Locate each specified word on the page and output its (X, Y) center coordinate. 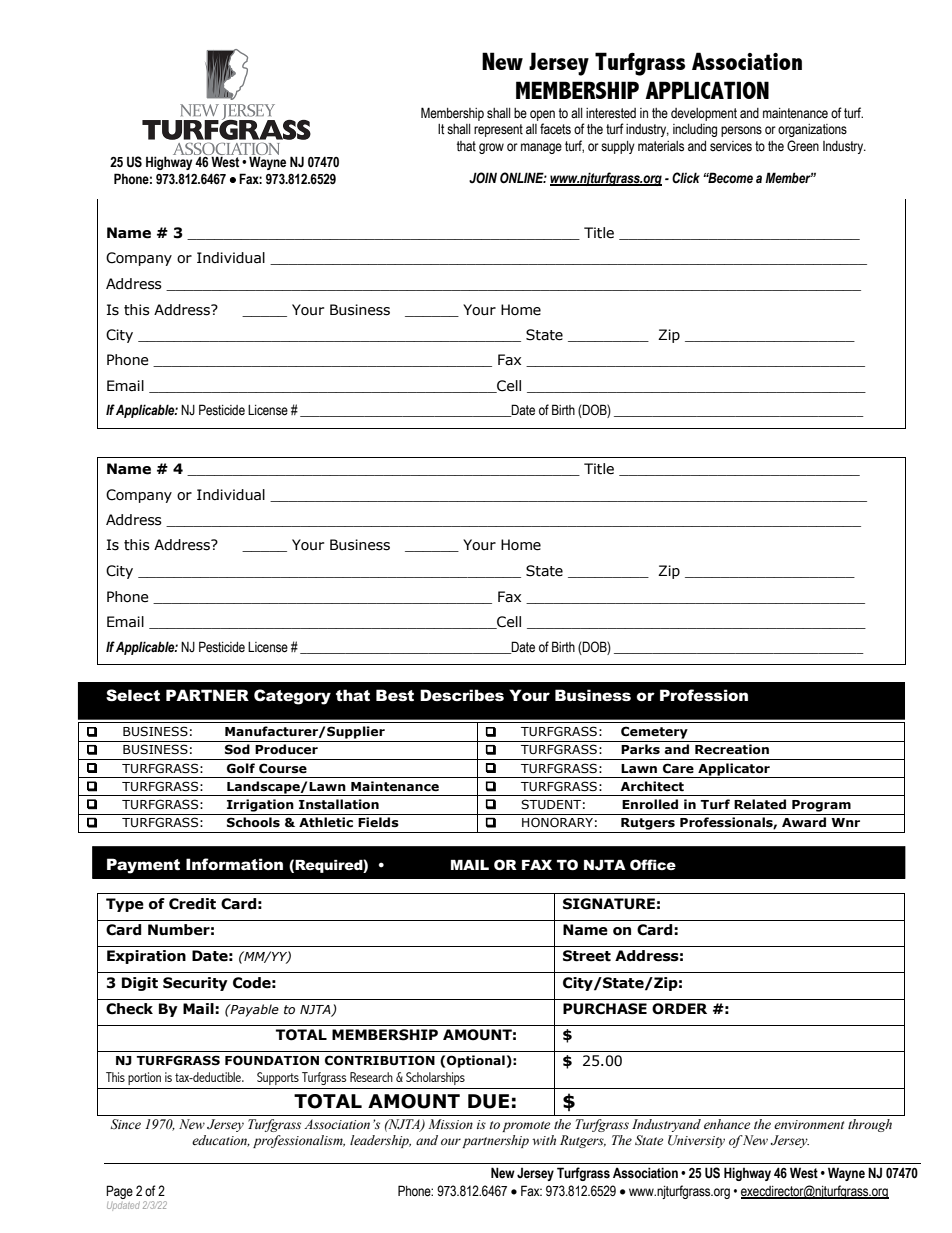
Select (133, 695)
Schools (253, 822)
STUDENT (551, 804)
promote (526, 1126)
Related (760, 804)
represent (498, 130)
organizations (812, 130)
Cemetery (654, 732)
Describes (462, 695)
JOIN (483, 177)
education (221, 1141)
